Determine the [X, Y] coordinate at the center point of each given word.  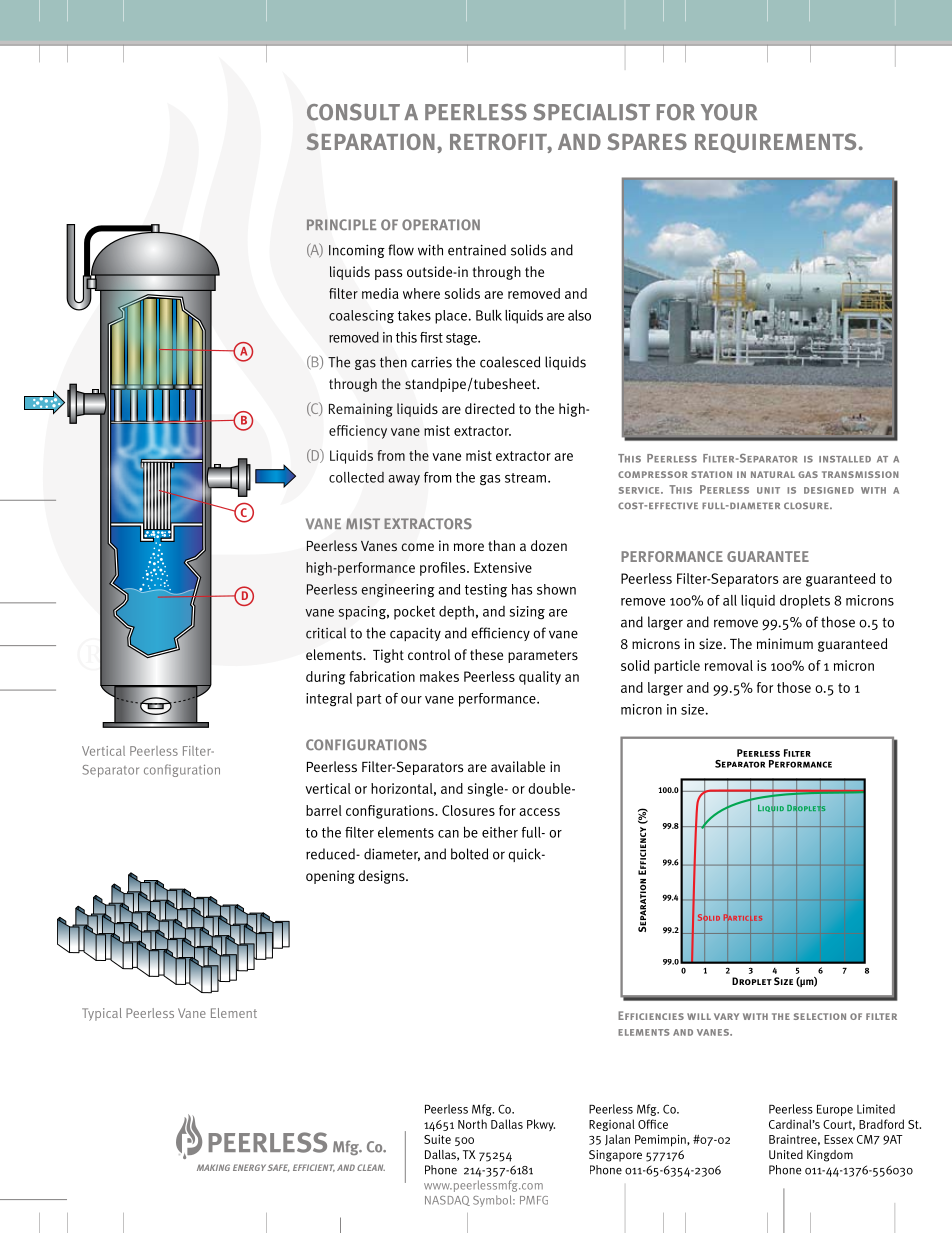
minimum [785, 644]
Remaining [361, 410]
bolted [469, 854]
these [486, 654]
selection [820, 1016]
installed [845, 459]
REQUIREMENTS [775, 143]
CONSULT [353, 112]
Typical [102, 1014]
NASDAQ [447, 1201]
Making [213, 1167]
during [325, 678]
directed [490, 408]
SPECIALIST [591, 112]
